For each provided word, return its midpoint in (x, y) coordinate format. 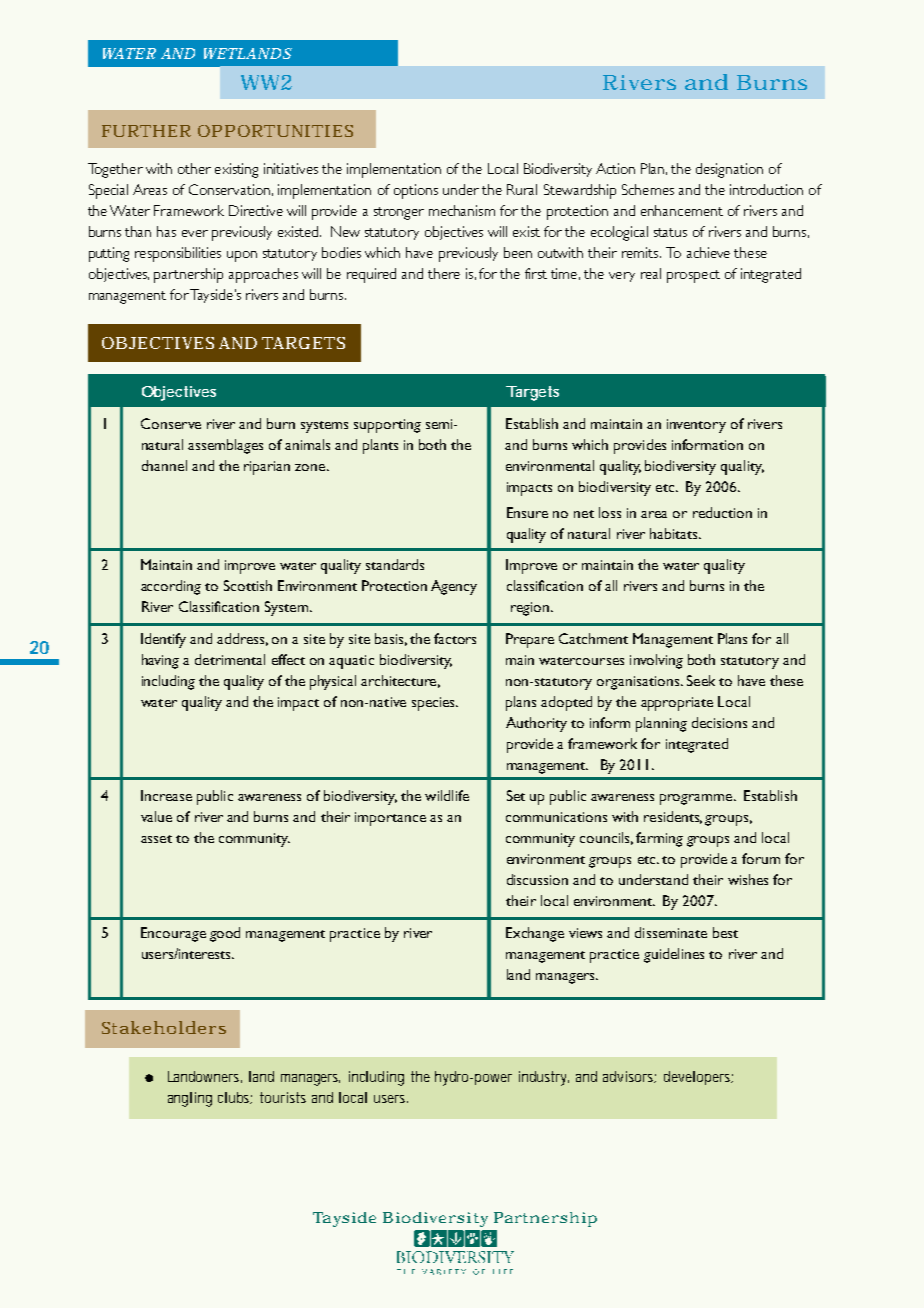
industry (544, 1078)
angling (190, 1099)
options (416, 191)
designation (729, 170)
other (194, 168)
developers (698, 1078)
